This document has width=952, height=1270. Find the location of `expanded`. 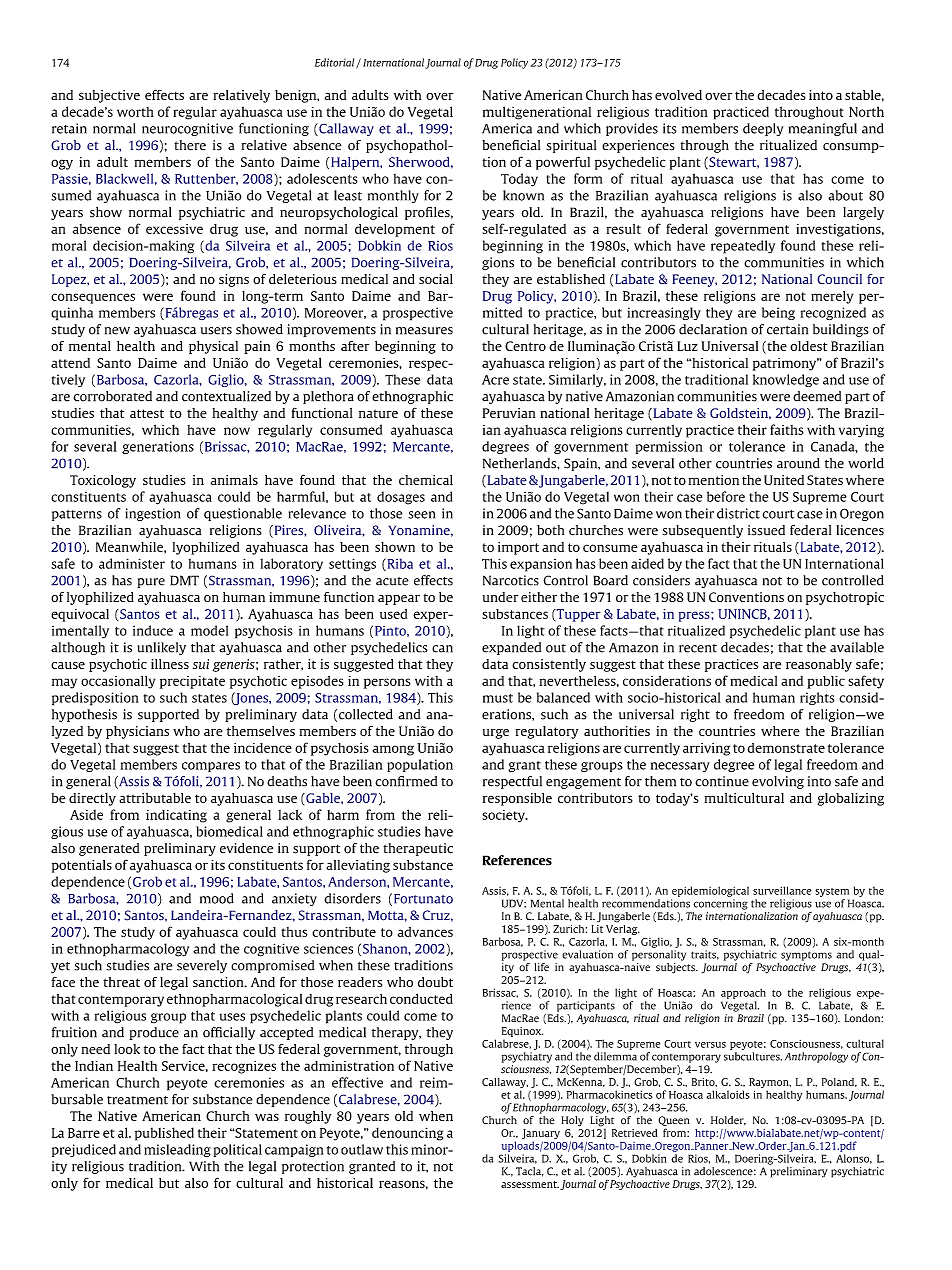

expanded is located at coordinates (511, 648).
